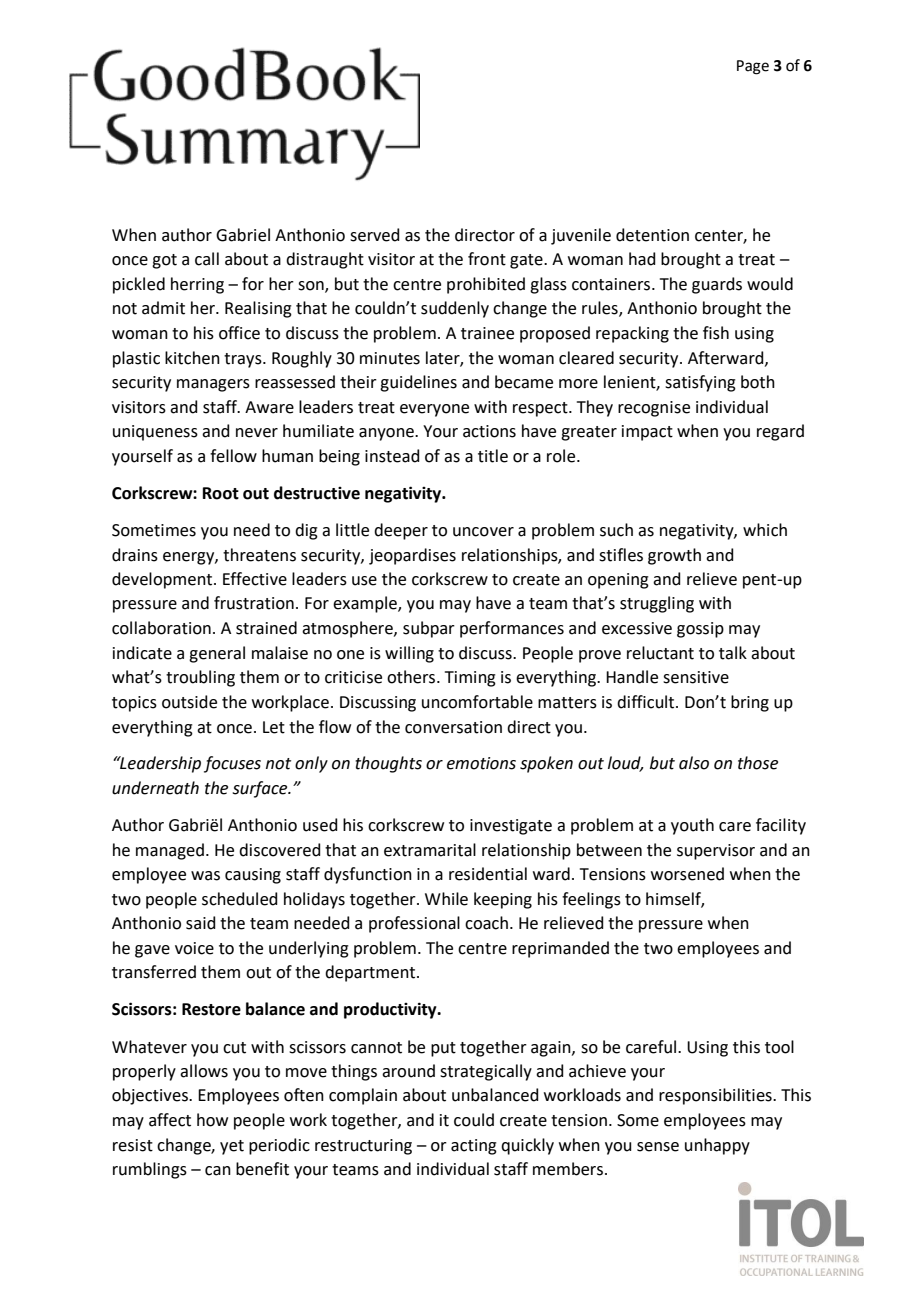 The image size is (924, 1308). Describe the element at coordinates (375, 235) in the document. I see `served` at that location.
